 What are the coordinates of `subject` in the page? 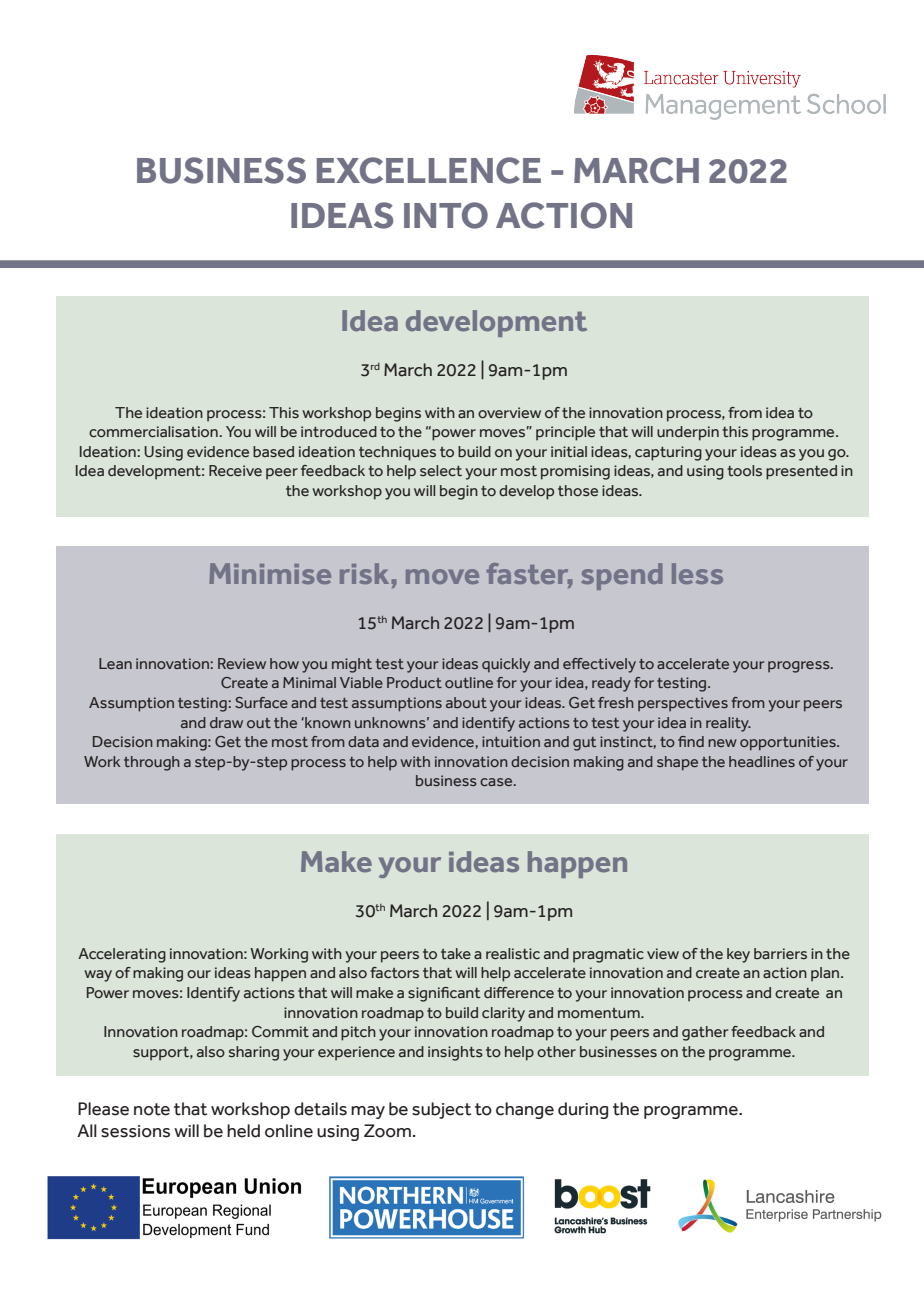 It's located at (441, 1110).
